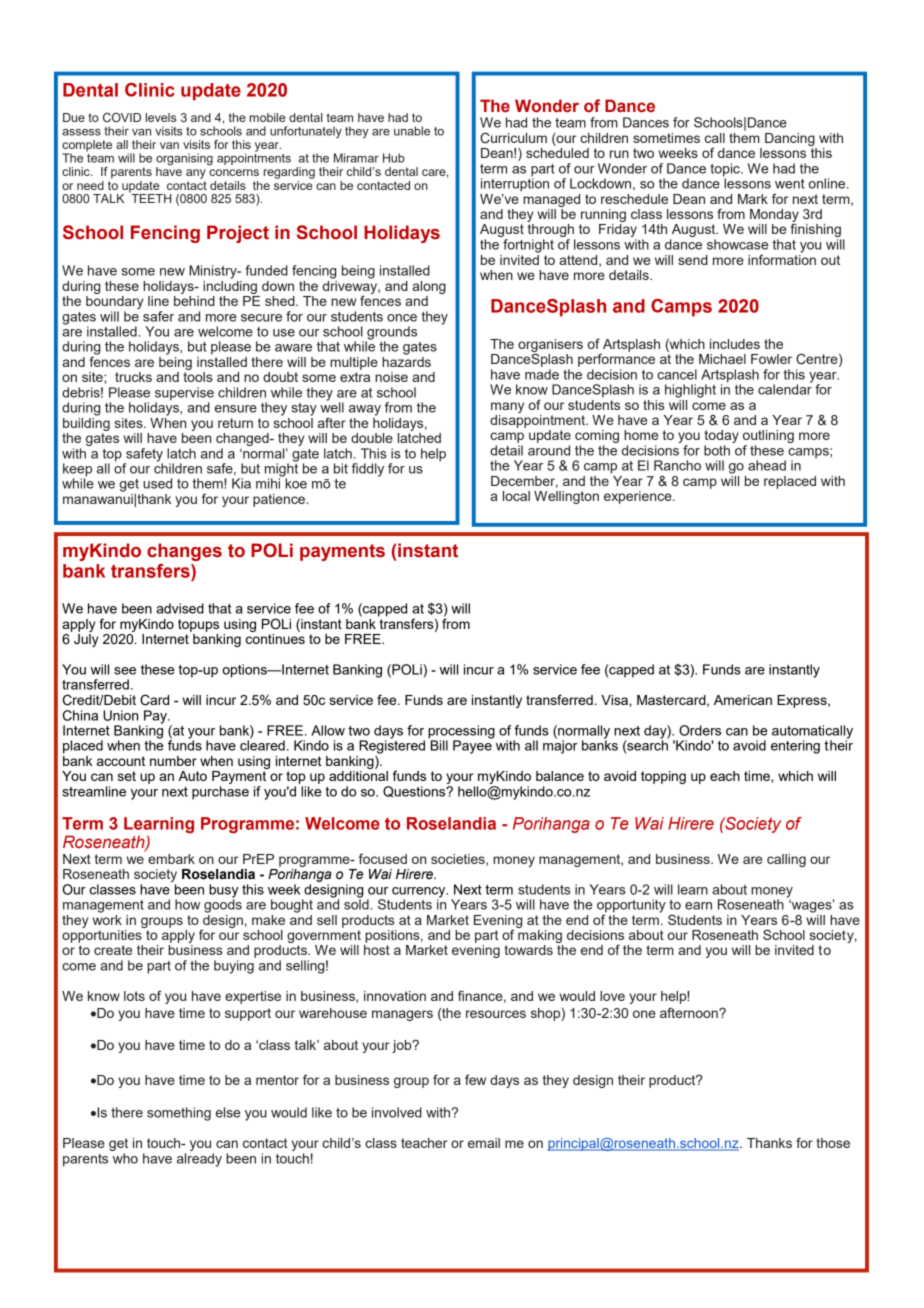  What do you see at coordinates (184, 395) in the image?
I see `supervise` at bounding box center [184, 395].
